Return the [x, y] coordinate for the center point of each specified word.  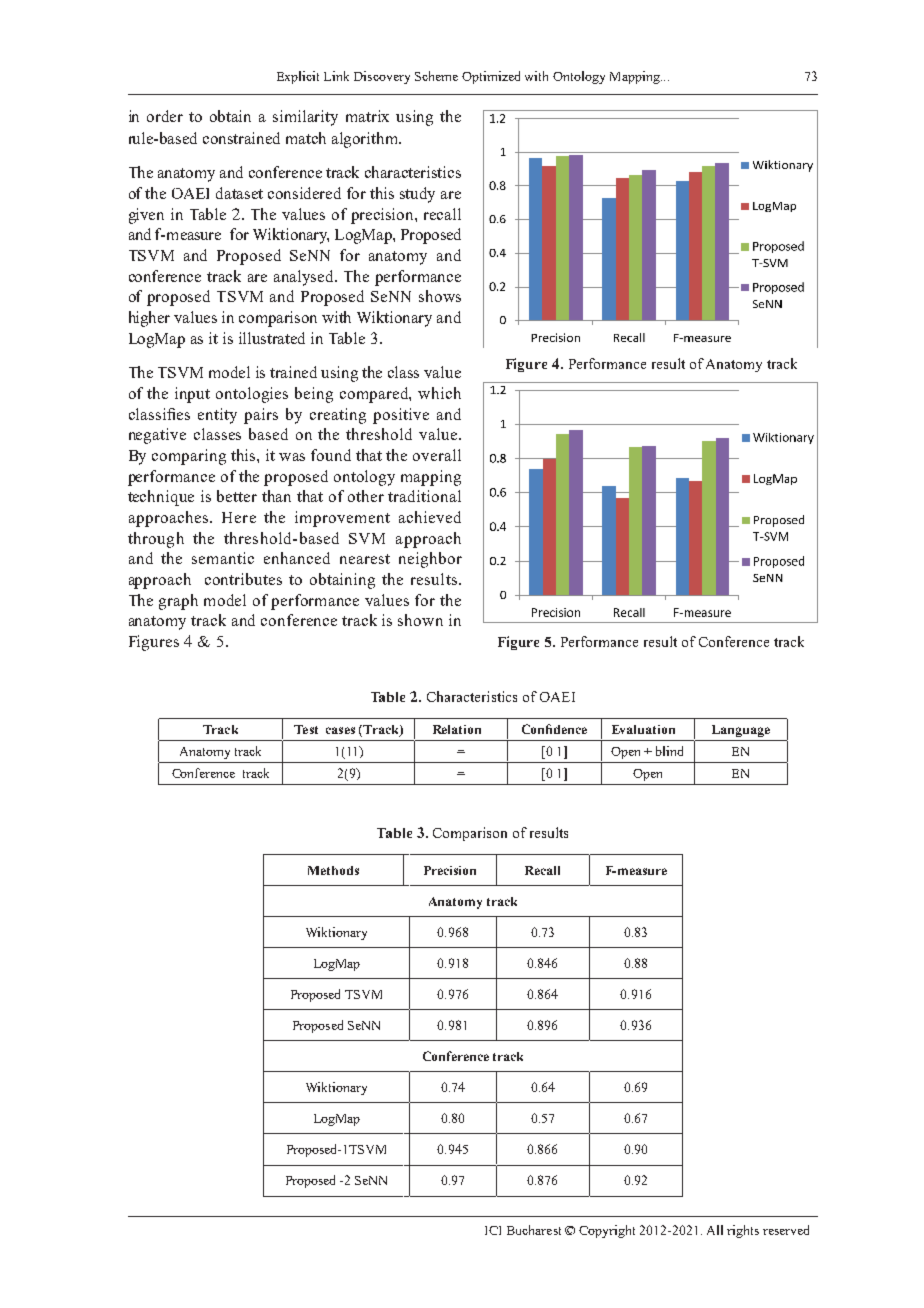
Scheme [436, 76]
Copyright [607, 1231]
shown [420, 620]
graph [178, 602]
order [165, 116]
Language [741, 731]
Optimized [491, 77]
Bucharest [534, 1230]
